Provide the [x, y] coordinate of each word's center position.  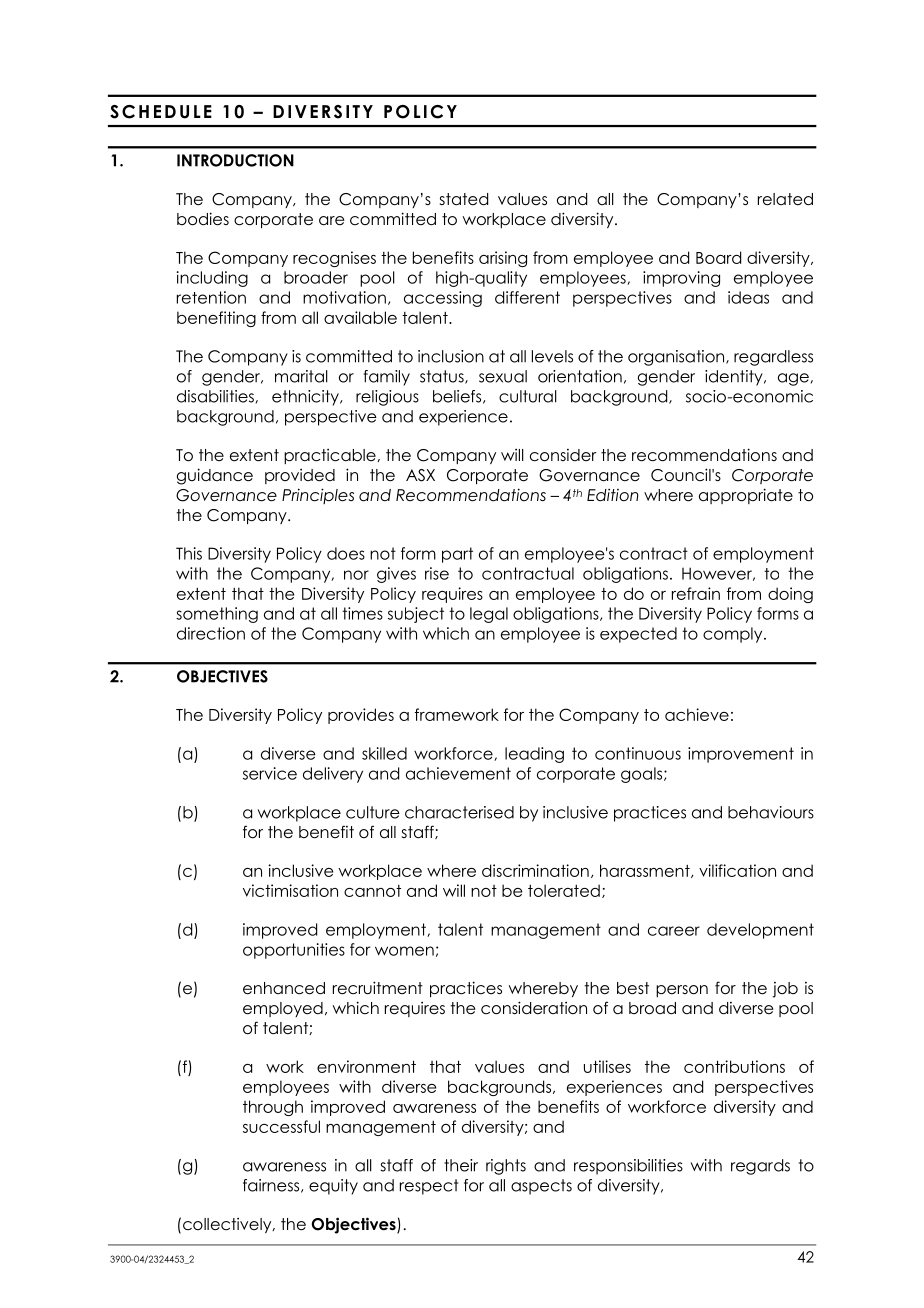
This [189, 553]
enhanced [284, 988]
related [785, 199]
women [404, 951]
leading [534, 755]
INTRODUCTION [235, 160]
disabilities [215, 396]
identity [735, 378]
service [270, 773]
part [457, 555]
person [682, 991]
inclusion [451, 356]
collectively [228, 1225]
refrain [696, 593]
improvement [741, 755]
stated [464, 199]
